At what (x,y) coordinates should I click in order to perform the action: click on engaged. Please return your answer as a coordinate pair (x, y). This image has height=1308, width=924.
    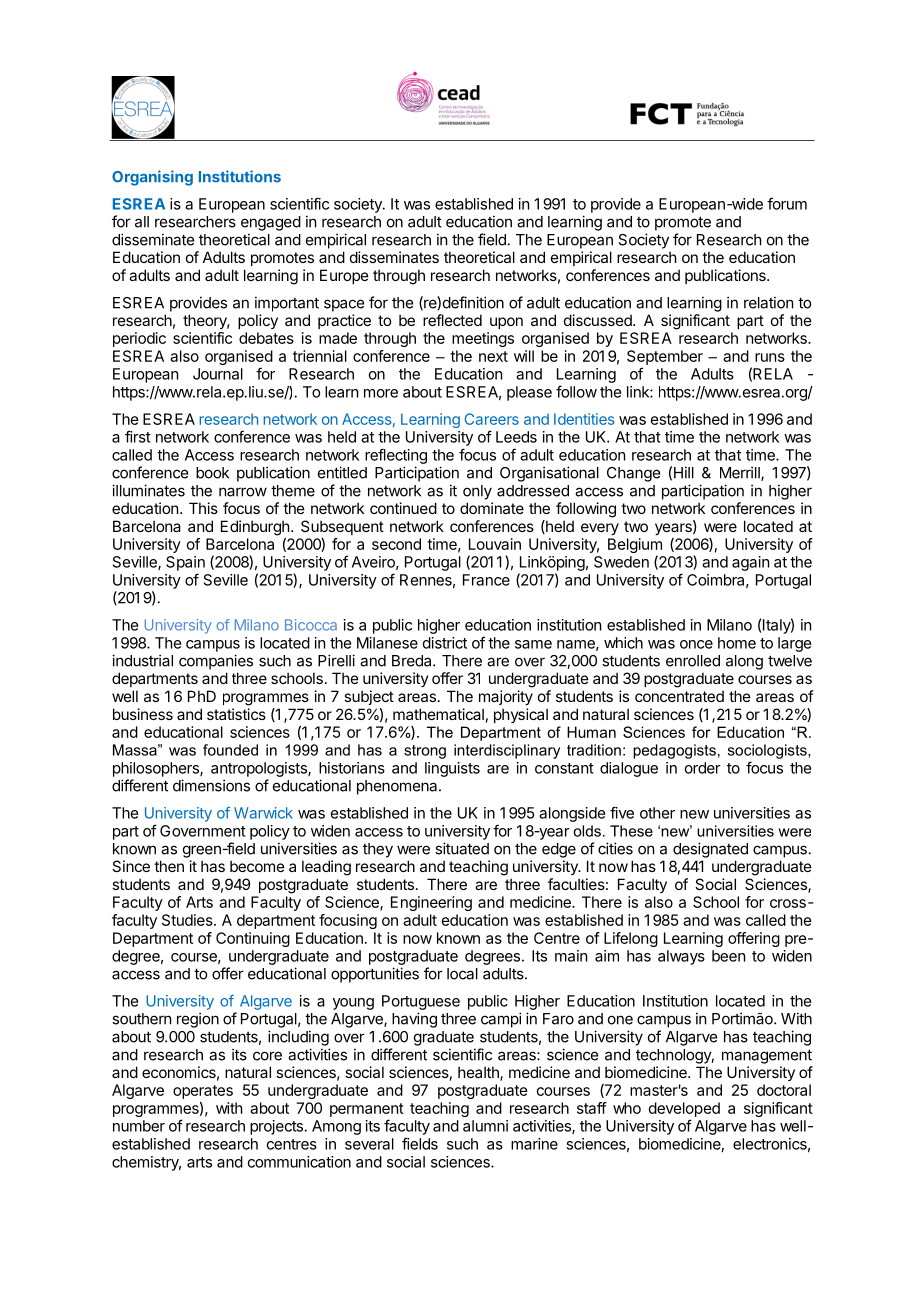
    Looking at the image, I should click on (271, 223).
